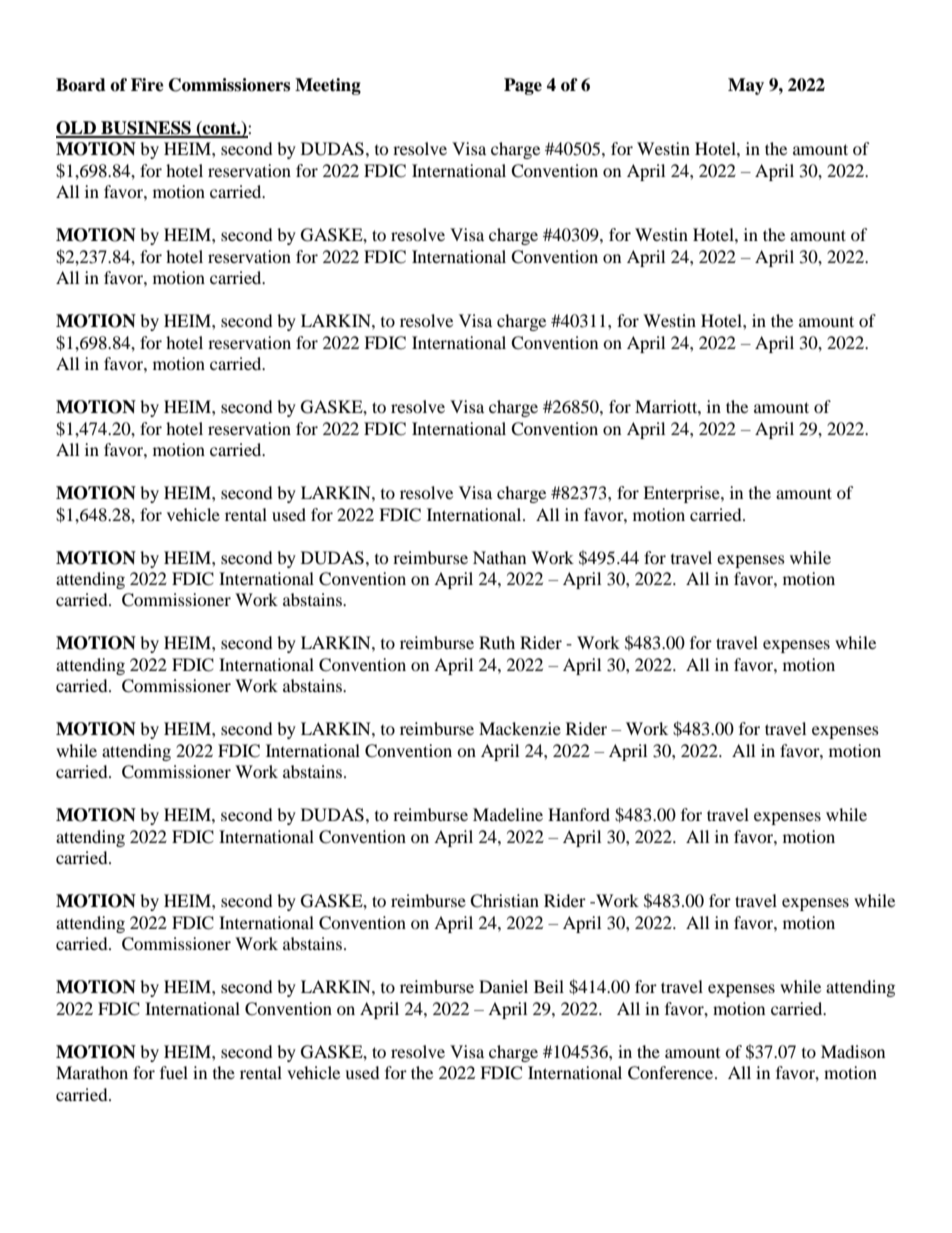  I want to click on May, so click(746, 86).
